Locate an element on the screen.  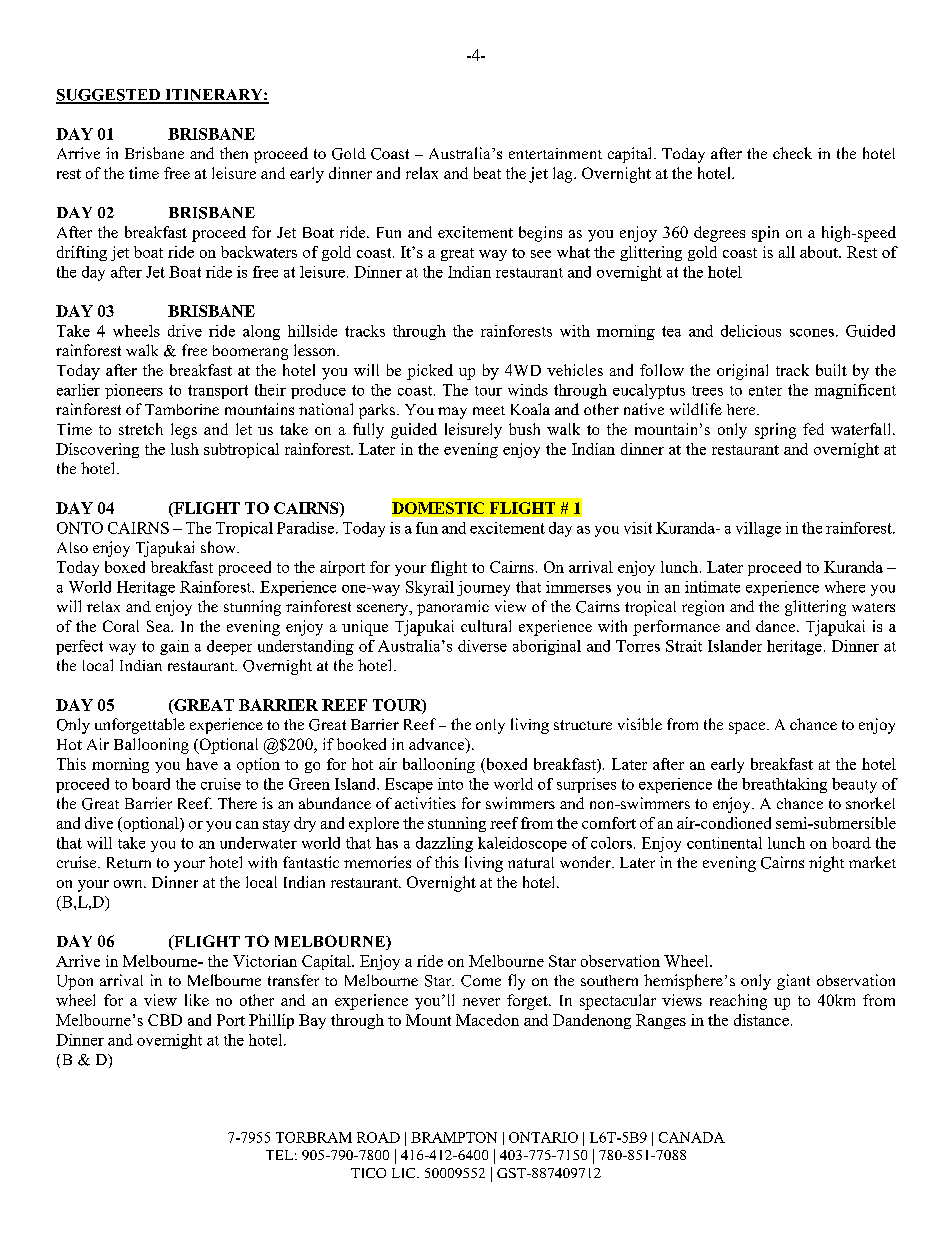
then is located at coordinates (234, 153).
